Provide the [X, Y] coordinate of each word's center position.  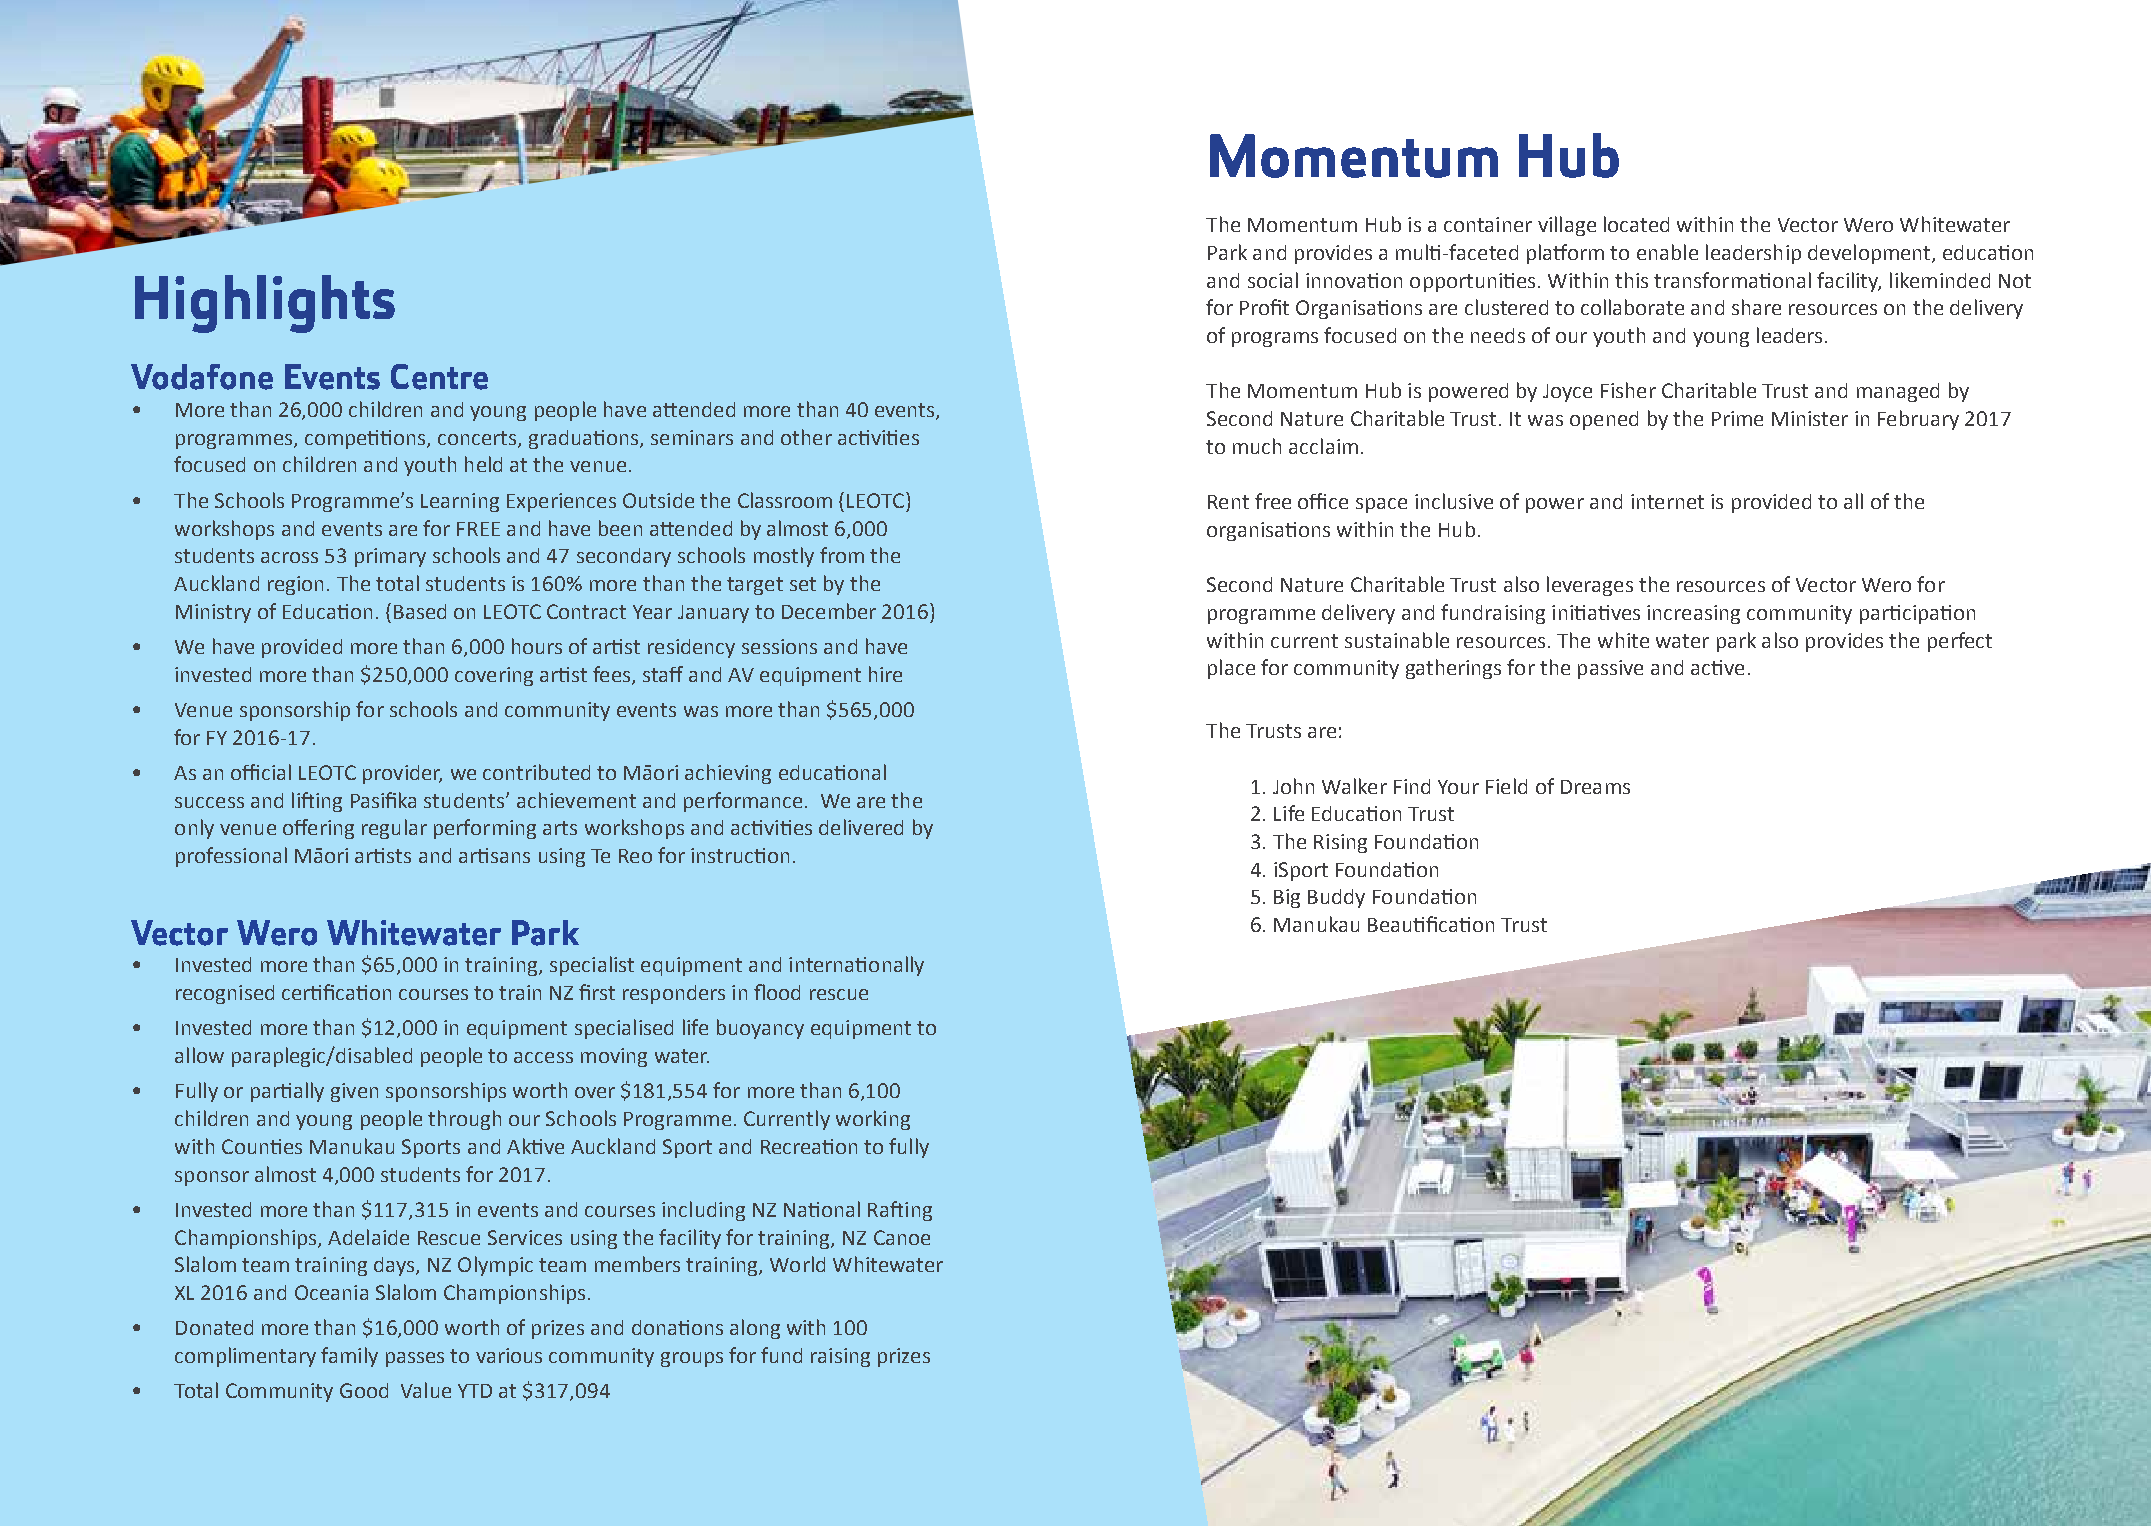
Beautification [1431, 924]
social [1273, 280]
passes [415, 1359]
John [1293, 786]
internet [1667, 501]
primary [390, 557]
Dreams [1595, 787]
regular [394, 829]
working [873, 1120]
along [755, 1329]
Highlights [265, 304]
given [354, 1092]
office [1323, 501]
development [1870, 254]
